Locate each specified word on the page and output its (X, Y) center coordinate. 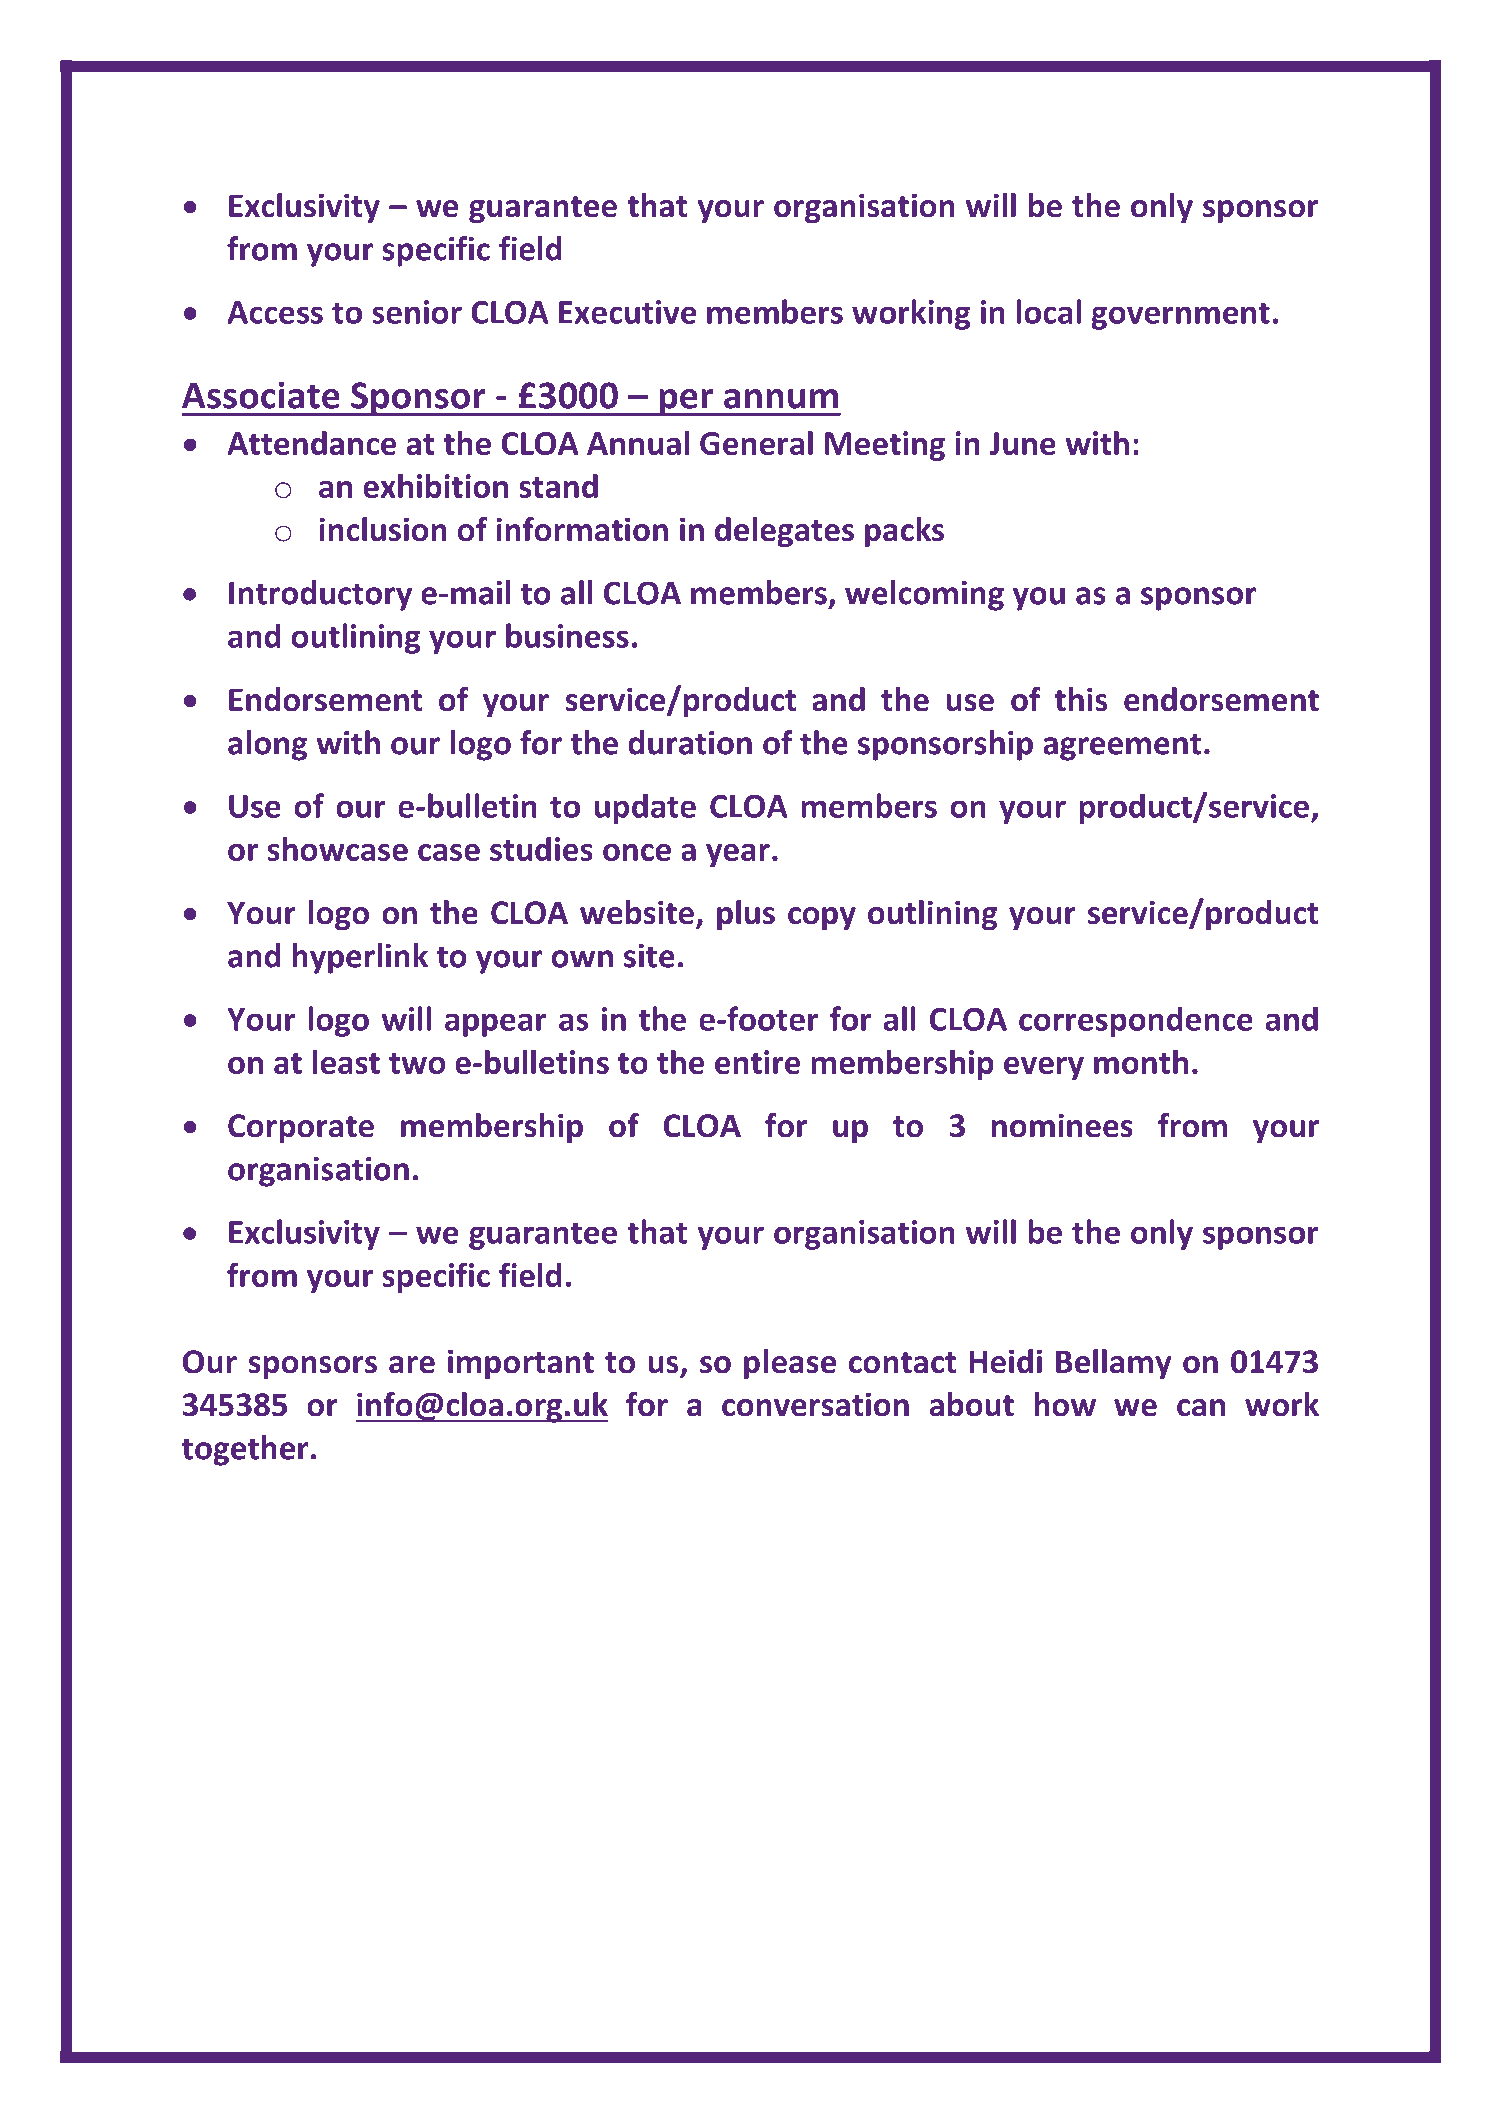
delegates (784, 532)
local (1048, 311)
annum (781, 399)
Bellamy (1114, 1364)
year (738, 855)
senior (417, 312)
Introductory (320, 595)
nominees (1062, 1125)
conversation (815, 1404)
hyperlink (360, 958)
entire (757, 1062)
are (412, 1365)
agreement (1122, 747)
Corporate (301, 1128)
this (1080, 699)
